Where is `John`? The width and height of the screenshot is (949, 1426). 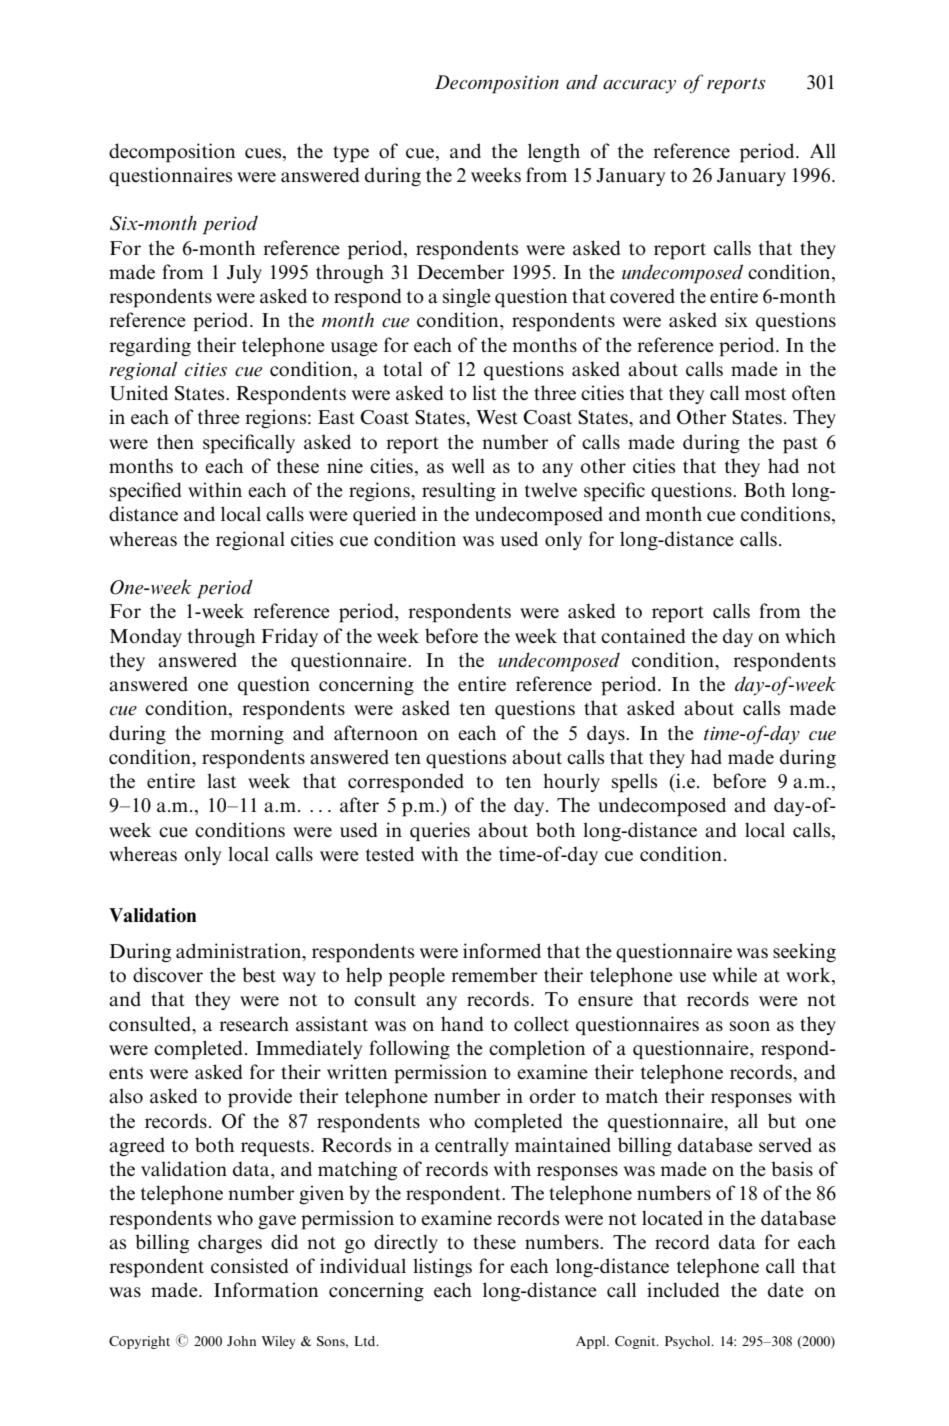
John is located at coordinates (241, 1341).
